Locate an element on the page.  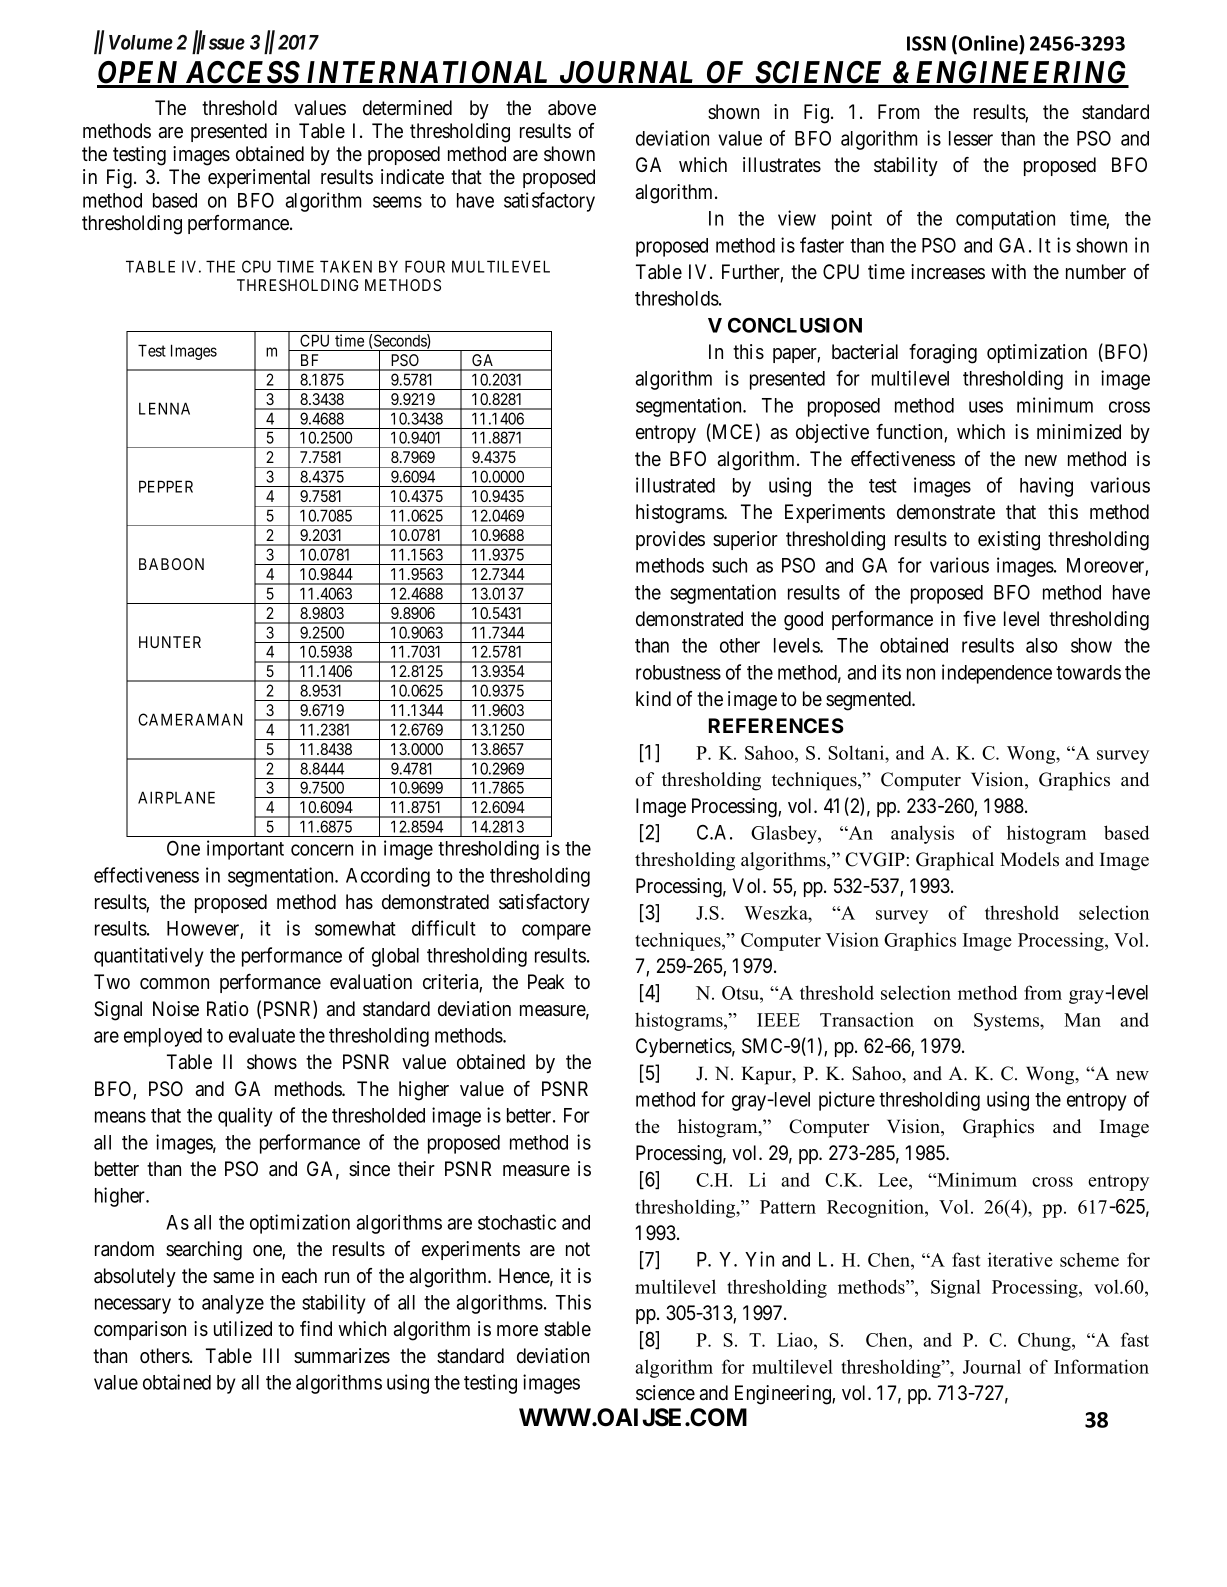
Online is located at coordinates (989, 43).
